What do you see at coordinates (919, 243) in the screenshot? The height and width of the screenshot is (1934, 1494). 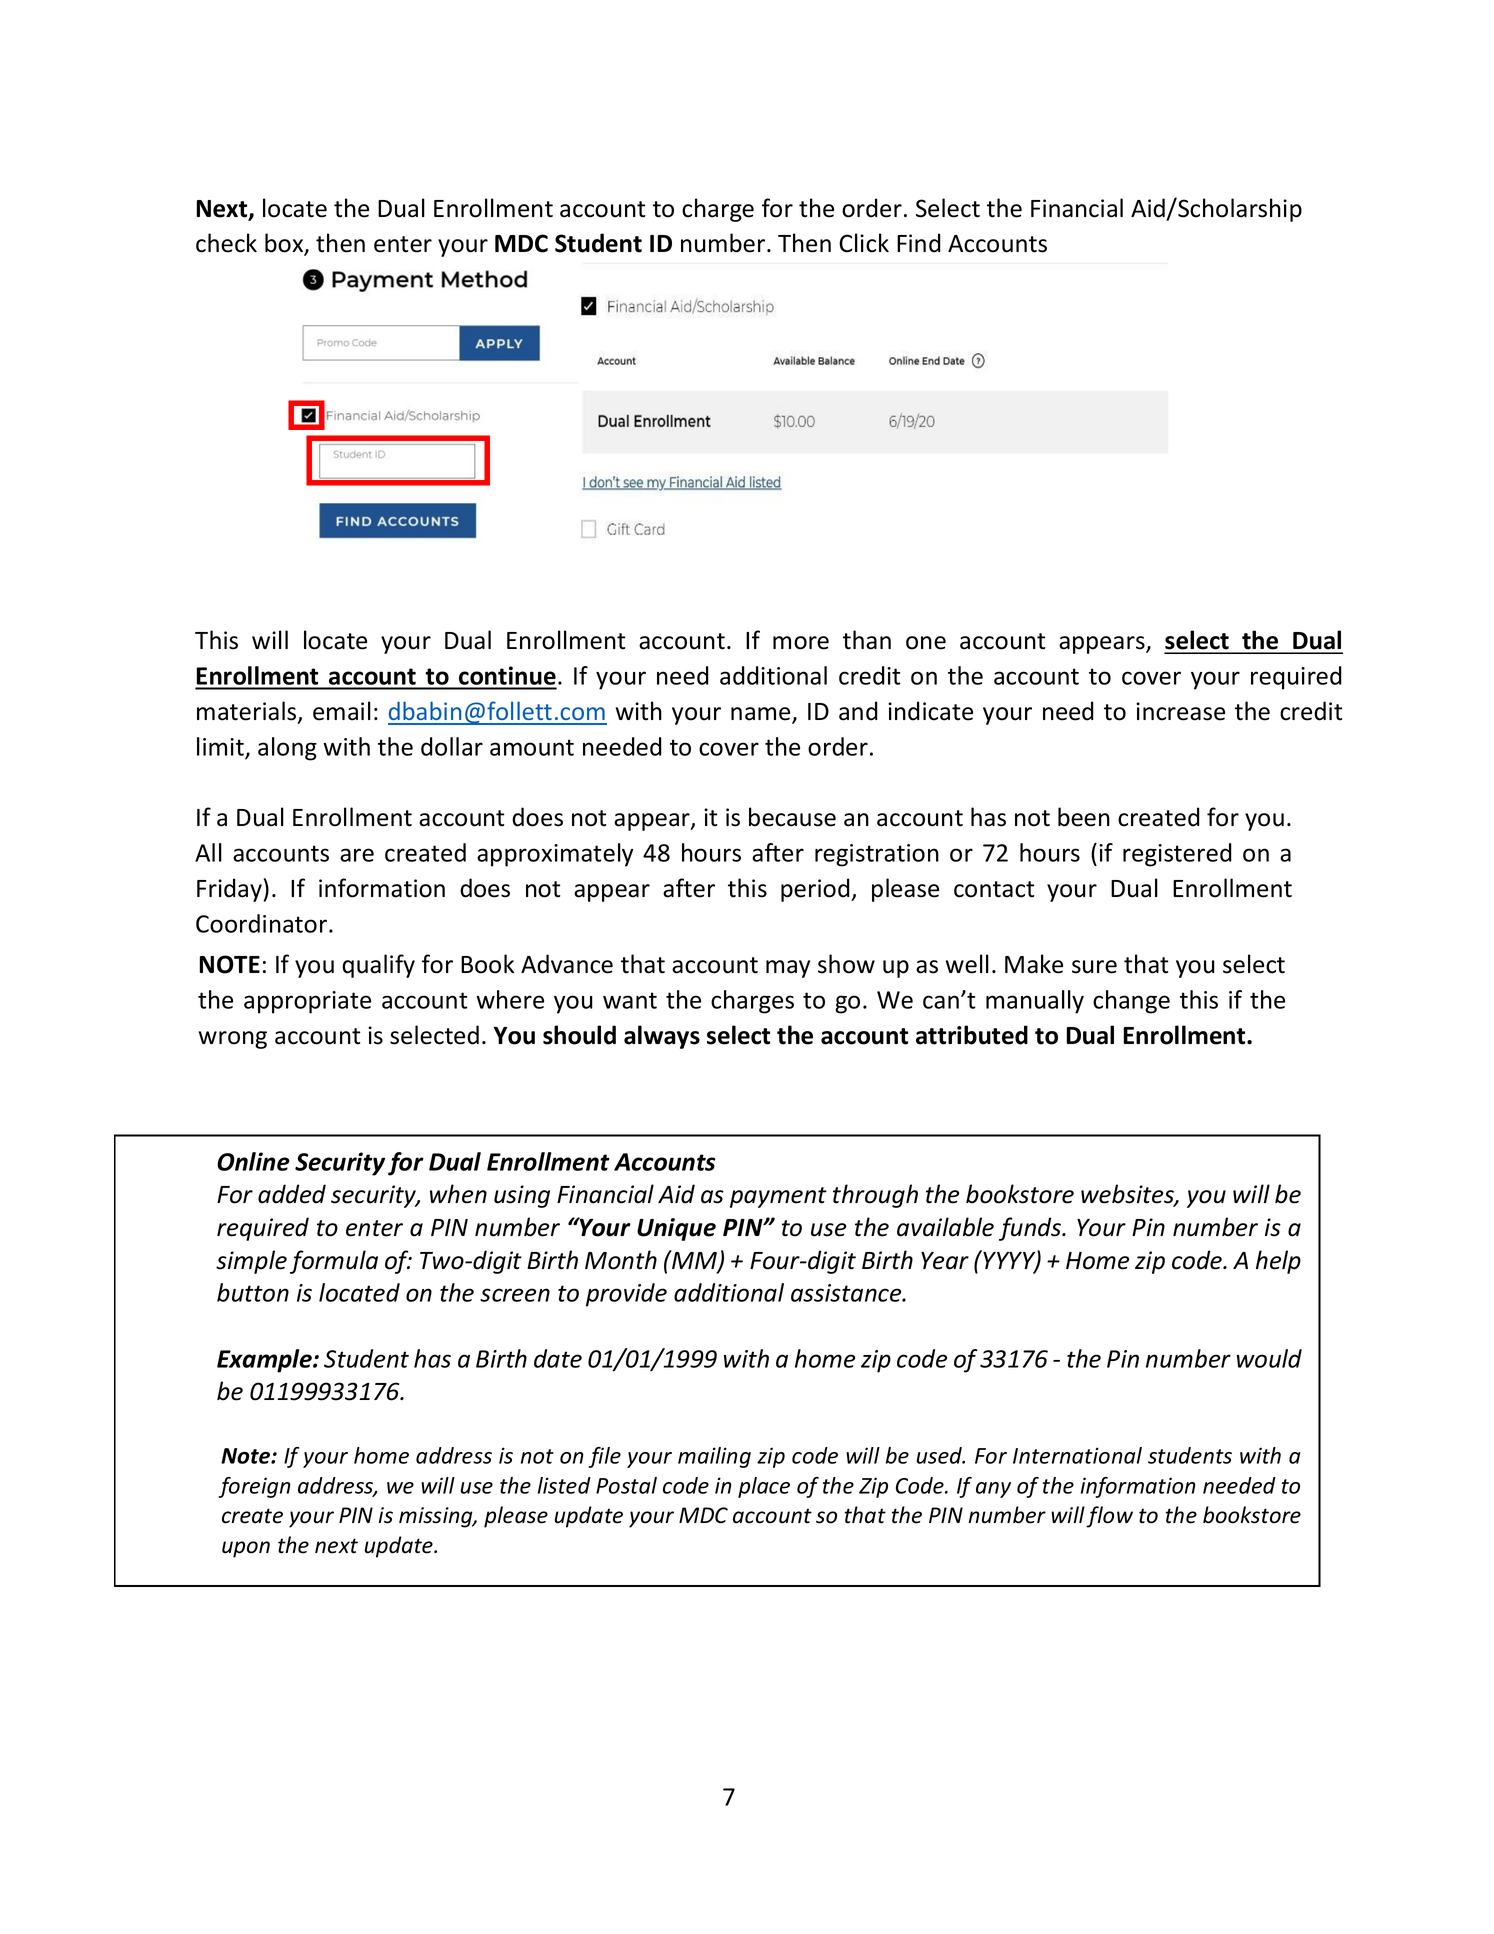 I see `Find` at bounding box center [919, 243].
